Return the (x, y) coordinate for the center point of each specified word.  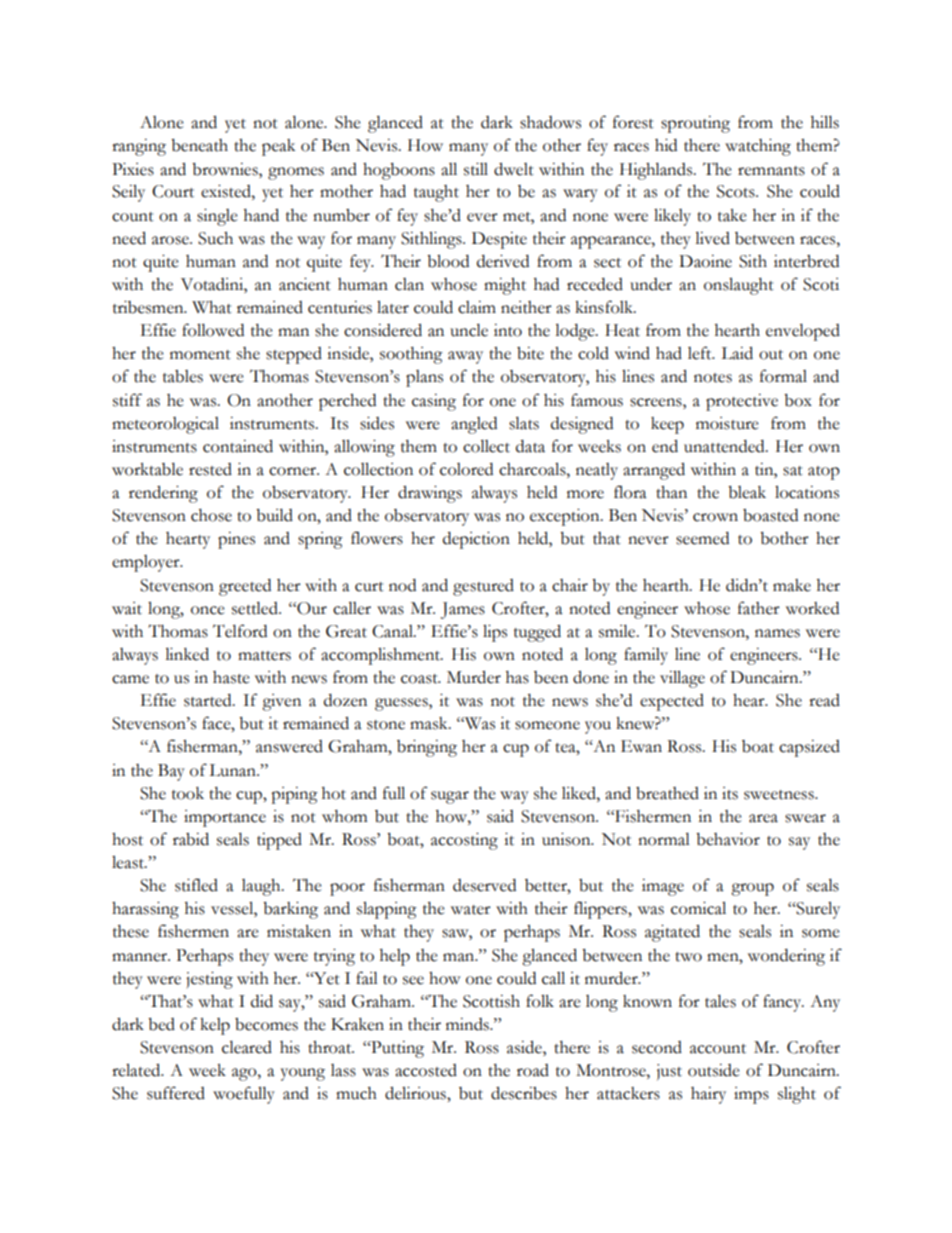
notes (713, 378)
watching (758, 147)
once (208, 610)
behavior (728, 839)
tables (183, 376)
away (465, 357)
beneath (199, 145)
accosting (464, 841)
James (463, 610)
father (759, 608)
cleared (247, 1047)
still (476, 169)
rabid (191, 839)
